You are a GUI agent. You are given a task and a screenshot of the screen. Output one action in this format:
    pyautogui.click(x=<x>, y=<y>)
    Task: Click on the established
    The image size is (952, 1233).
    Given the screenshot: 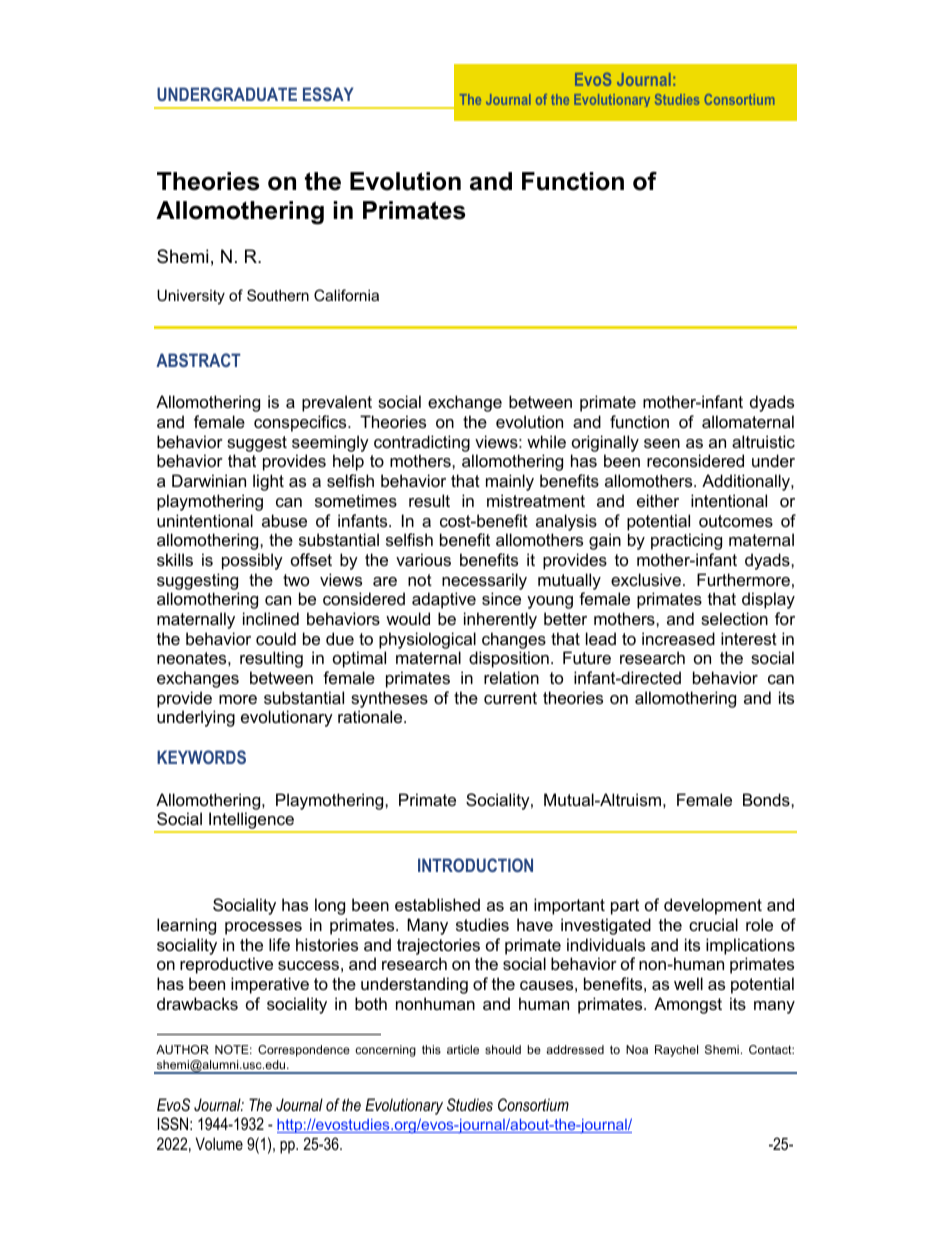 What is the action you would take?
    pyautogui.click(x=437, y=904)
